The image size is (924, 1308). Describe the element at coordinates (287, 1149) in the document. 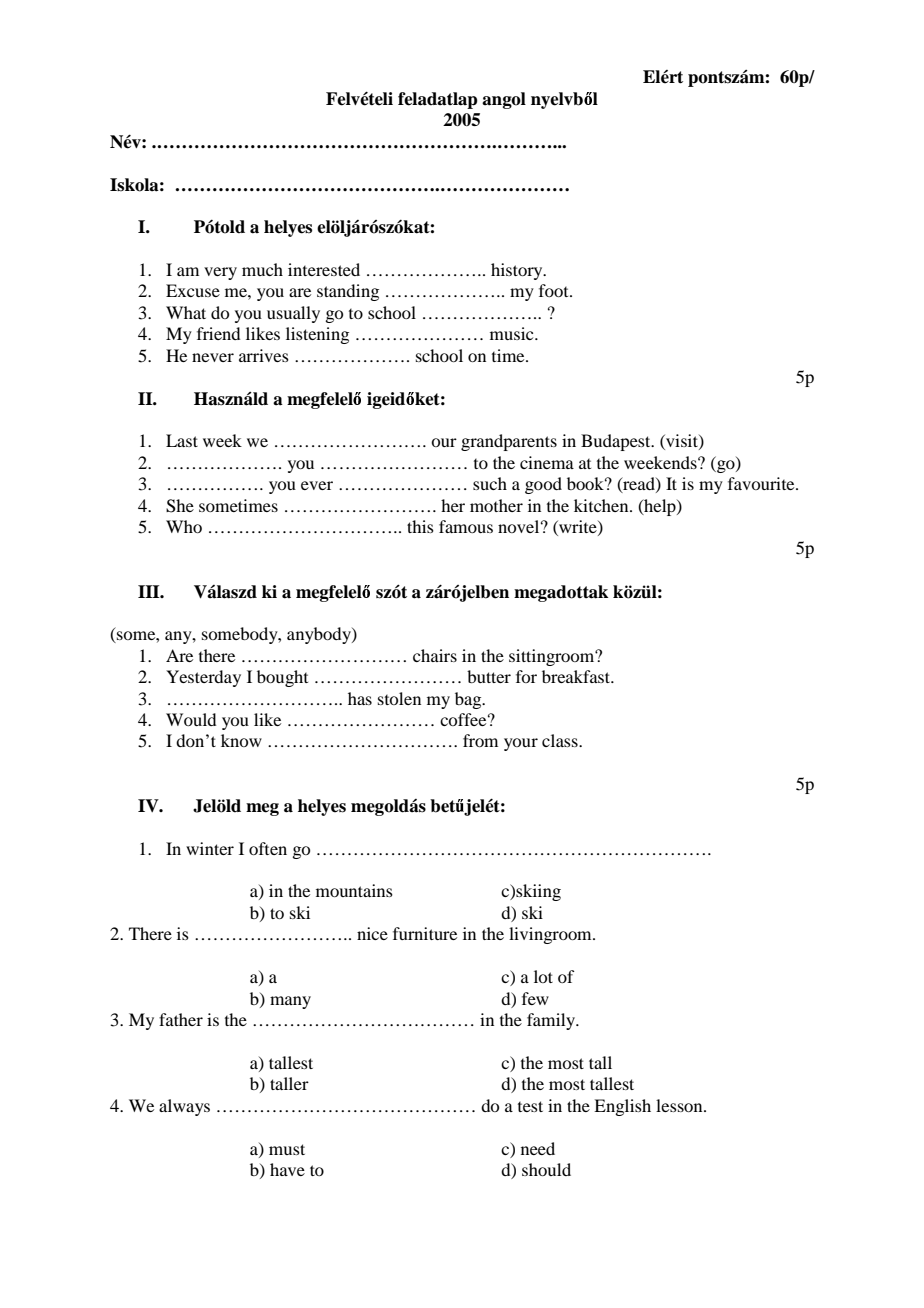

I see `must` at that location.
